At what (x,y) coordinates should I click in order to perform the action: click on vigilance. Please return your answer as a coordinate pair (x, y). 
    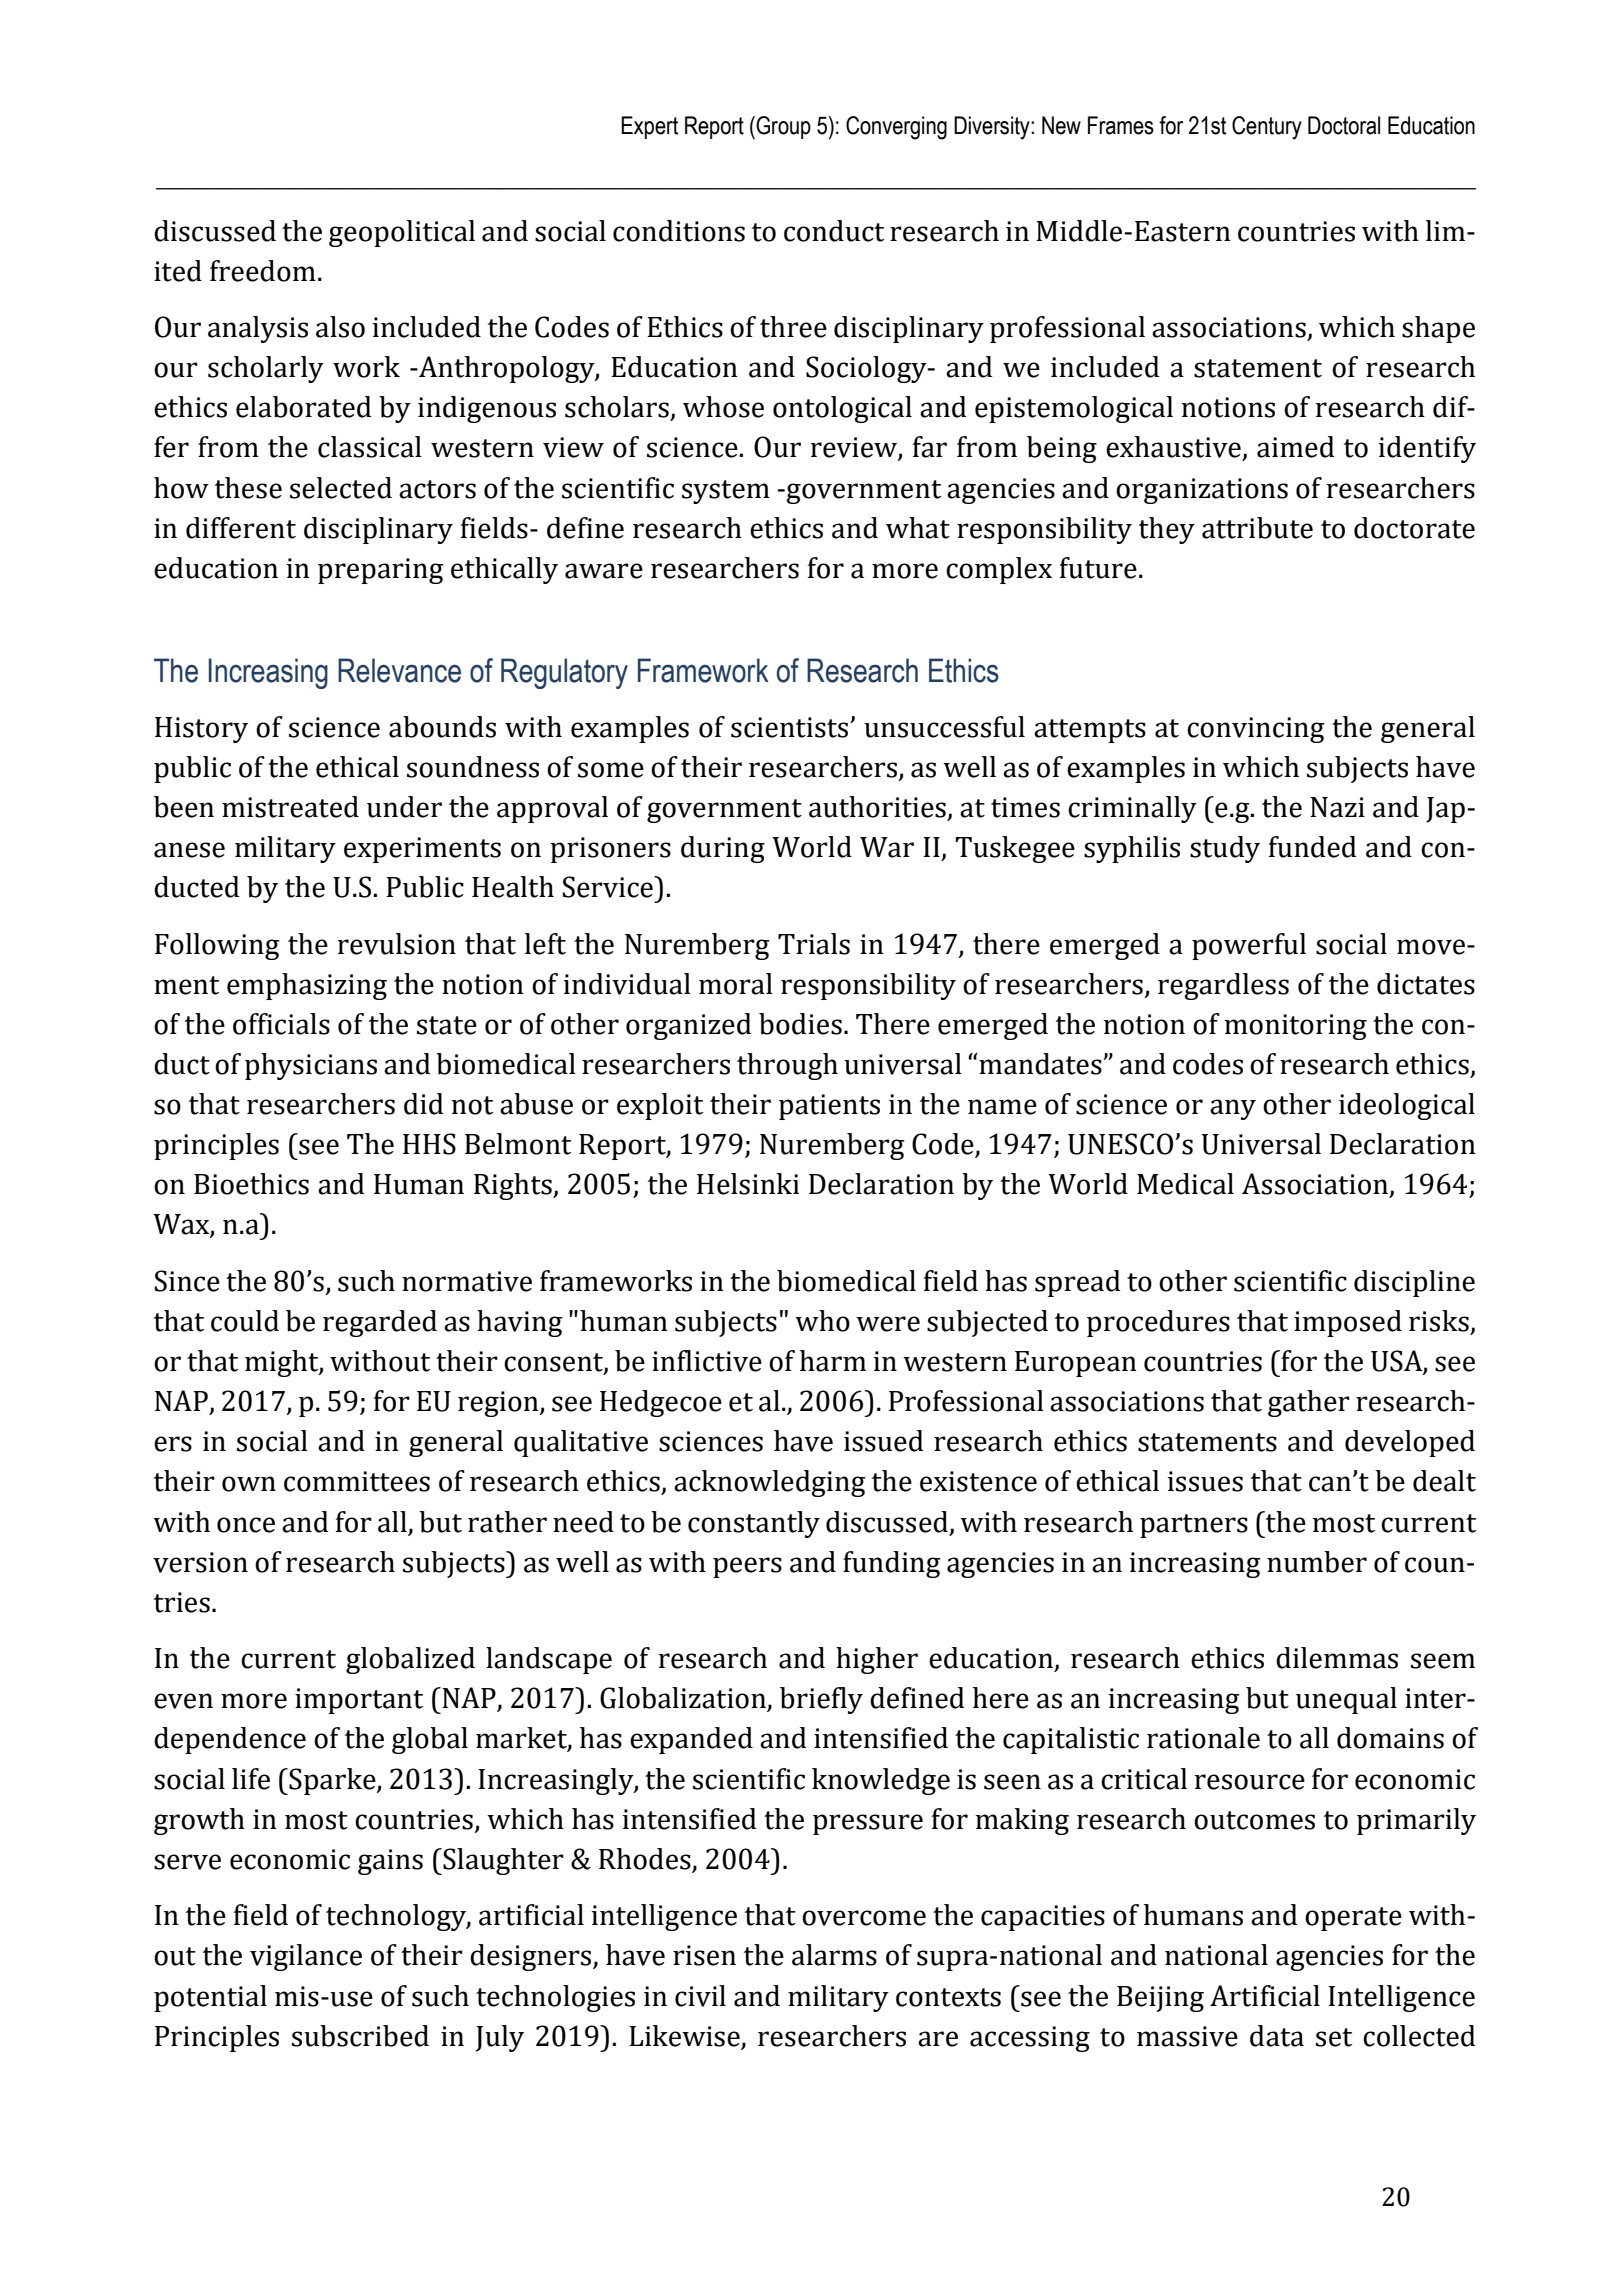
    Looking at the image, I should click on (306, 1957).
